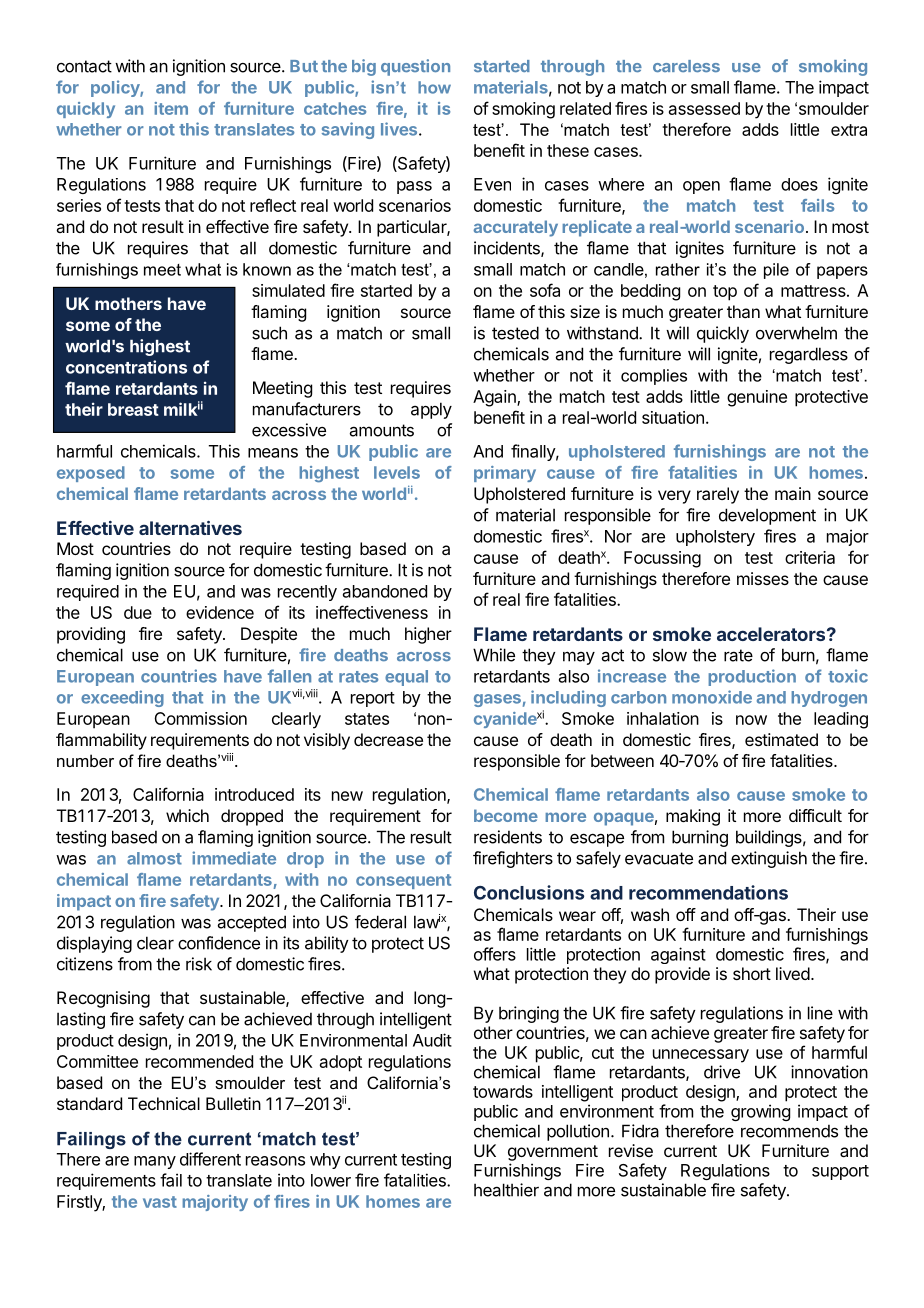 This screenshot has width=924, height=1308. Describe the element at coordinates (434, 87) in the screenshot. I see `how` at that location.
